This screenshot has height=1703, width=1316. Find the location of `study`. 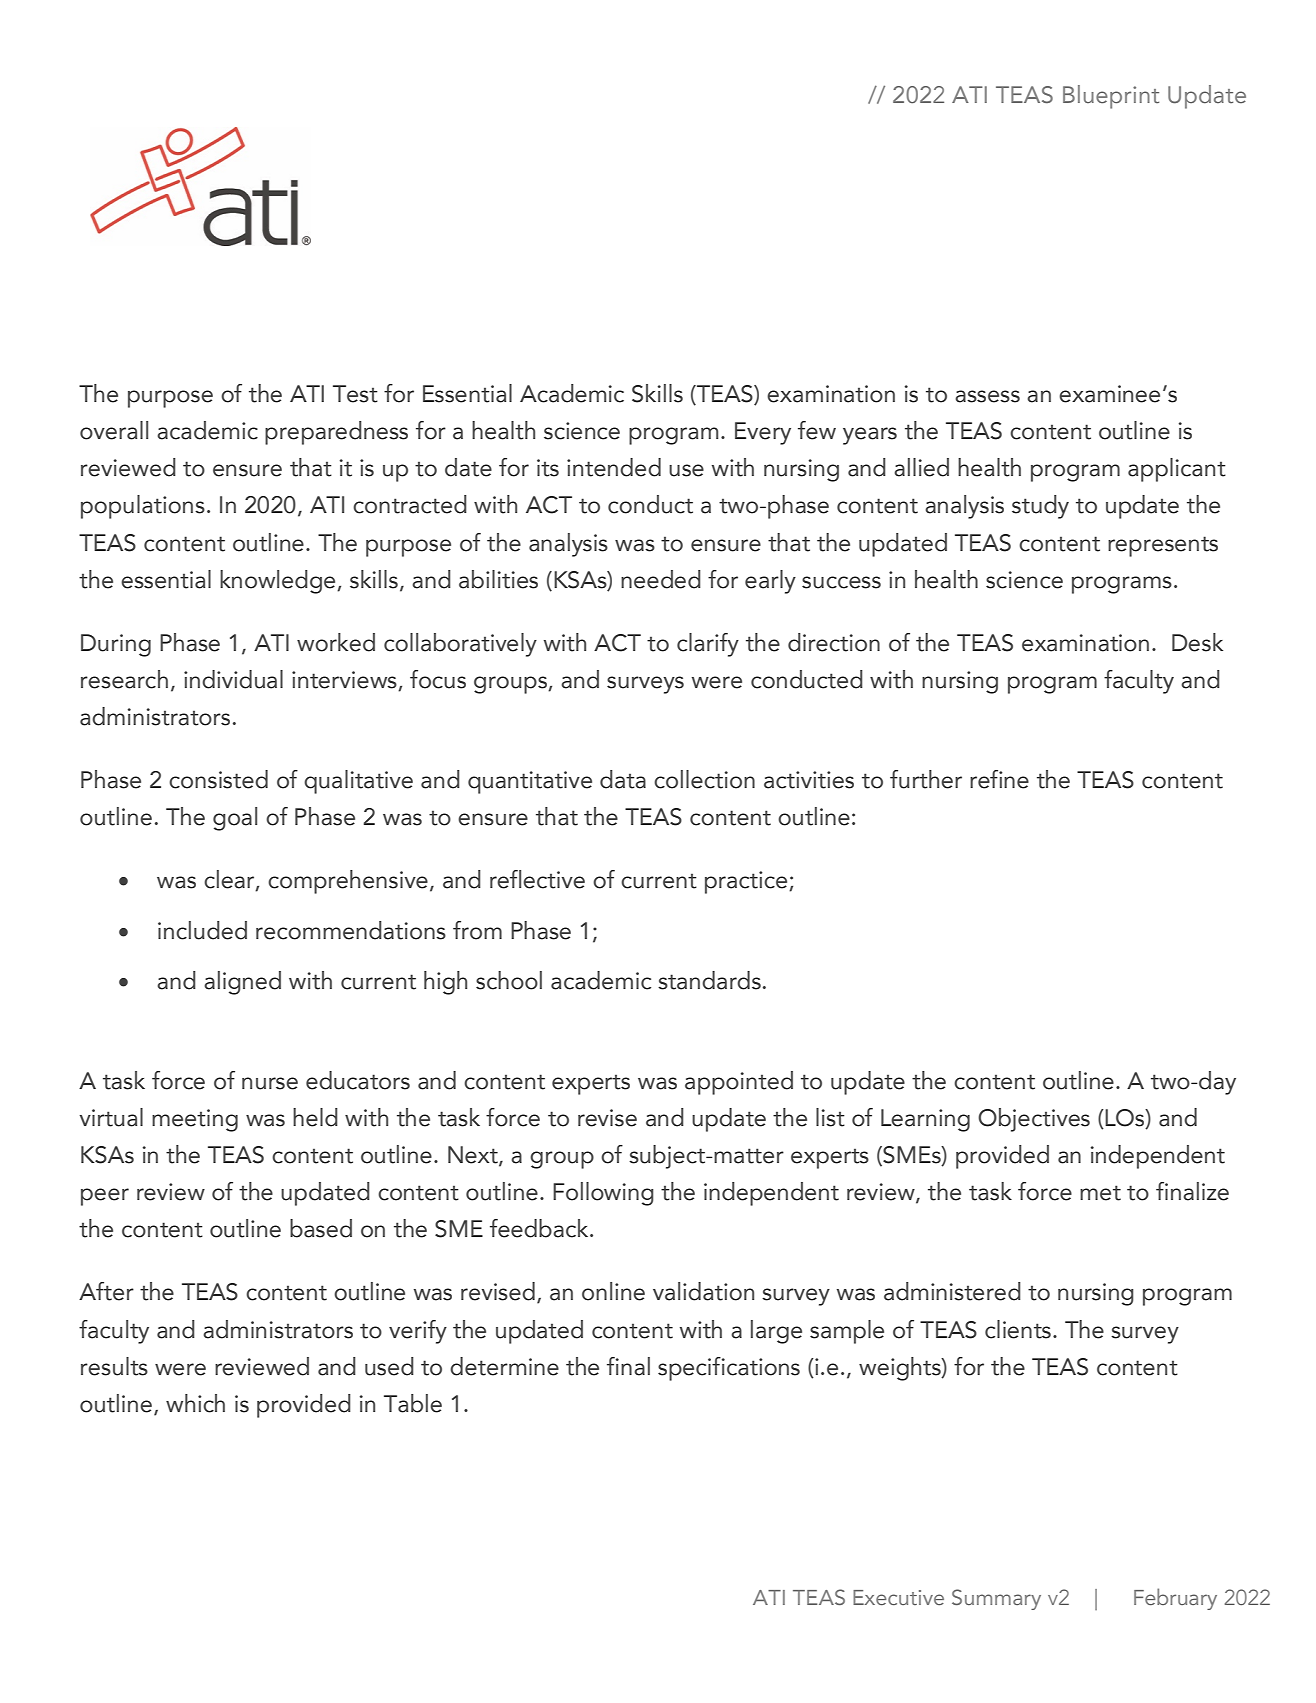

study is located at coordinates (1040, 507).
